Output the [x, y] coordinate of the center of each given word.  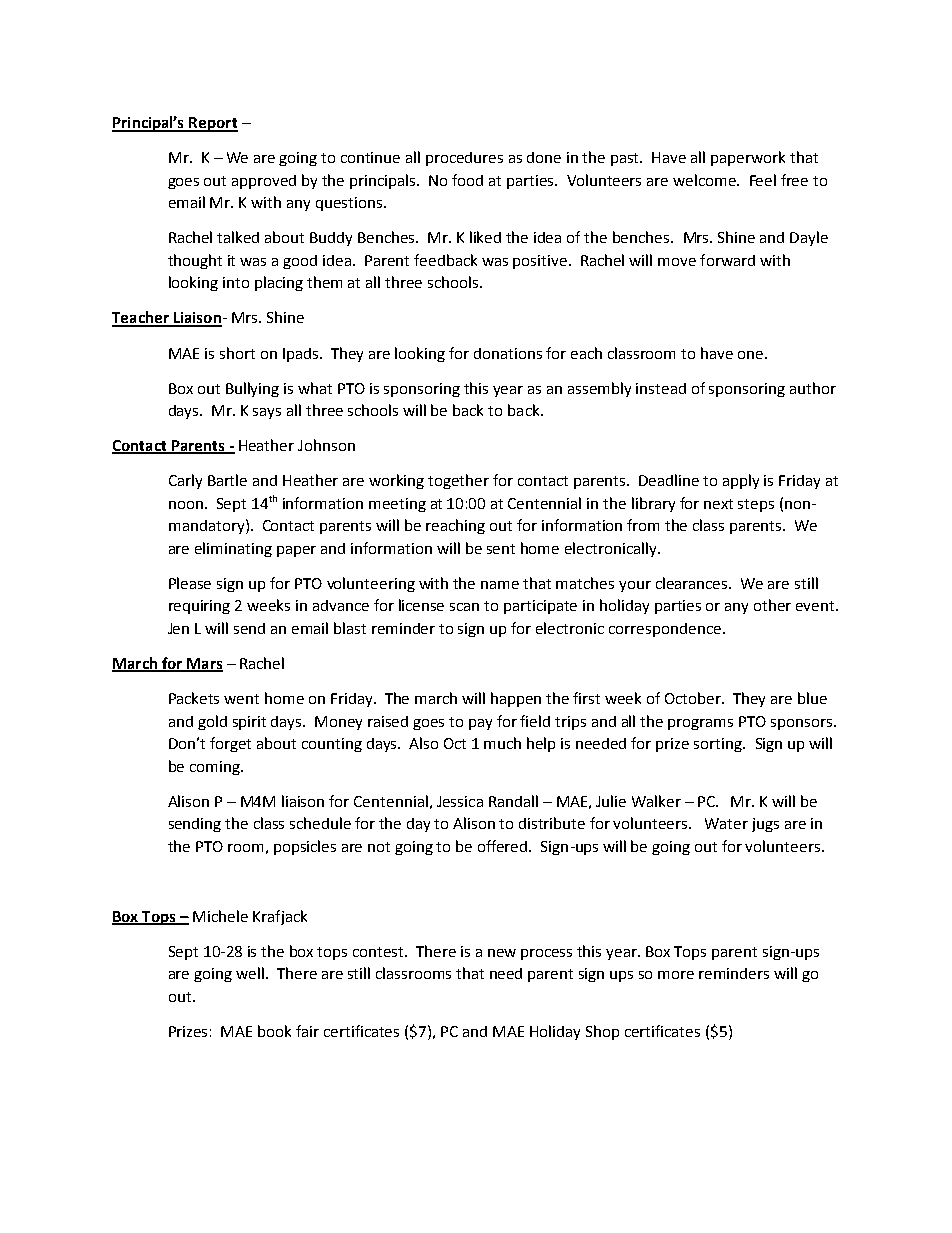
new [502, 953]
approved [264, 182]
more [676, 975]
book [274, 1031]
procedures [464, 159]
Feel [763, 180]
